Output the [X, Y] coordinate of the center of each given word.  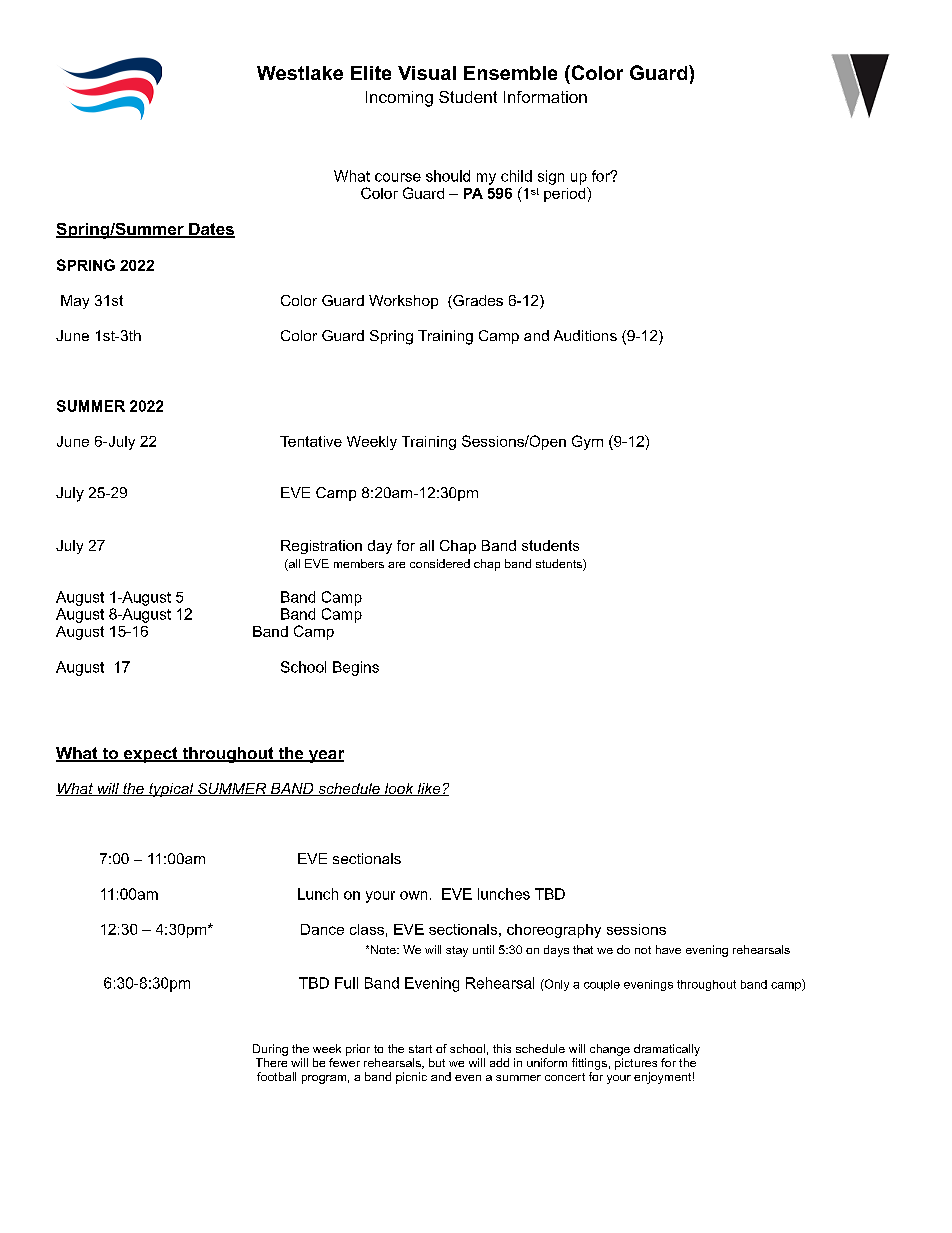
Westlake [300, 73]
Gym [587, 442]
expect [151, 755]
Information [545, 97]
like [429, 789]
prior [358, 1050]
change [610, 1050]
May [75, 302]
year [325, 756]
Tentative [311, 441]
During [270, 1050]
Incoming [399, 99]
